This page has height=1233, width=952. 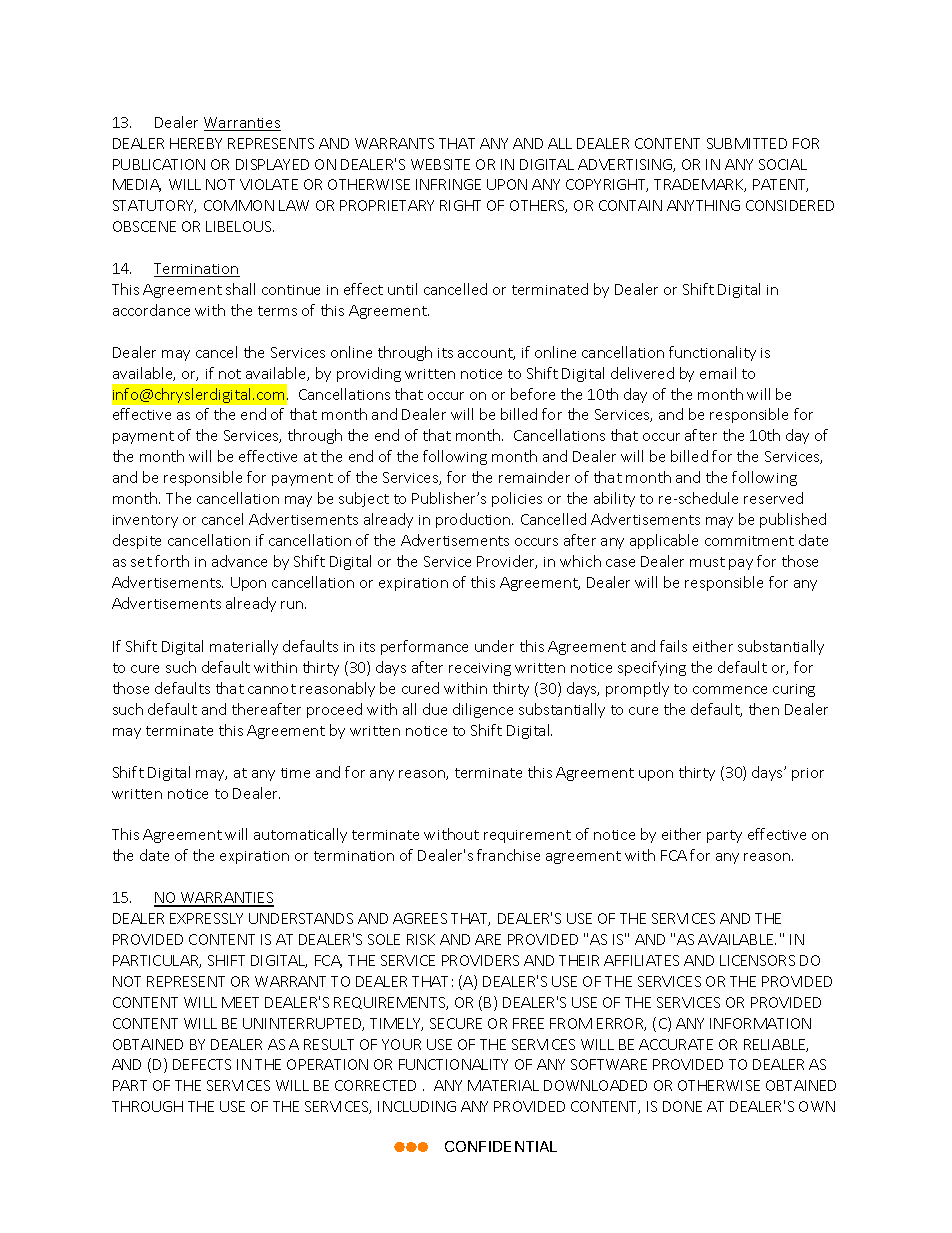 I want to click on performance, so click(x=424, y=647).
